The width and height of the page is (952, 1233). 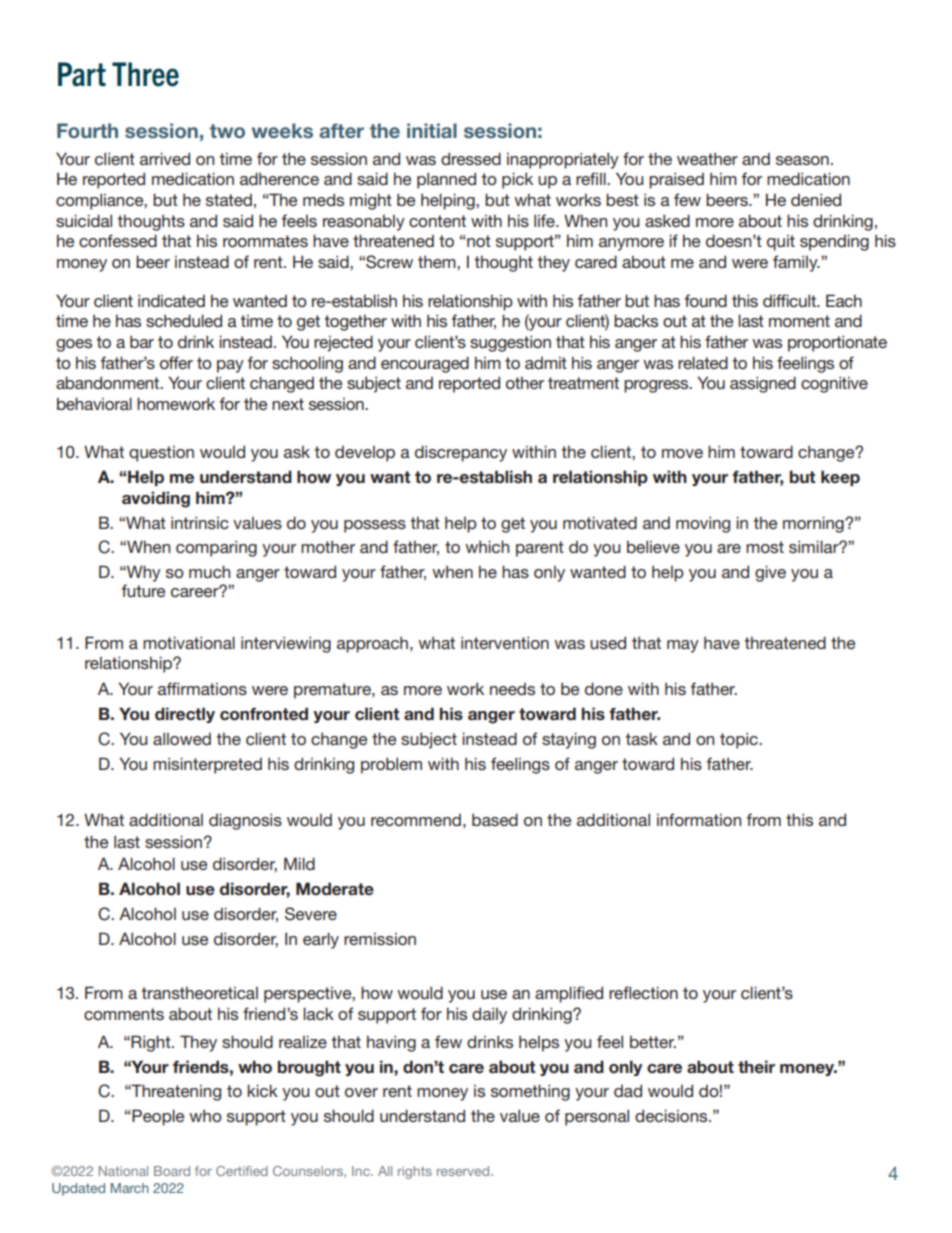 What do you see at coordinates (683, 646) in the page?
I see `may` at bounding box center [683, 646].
